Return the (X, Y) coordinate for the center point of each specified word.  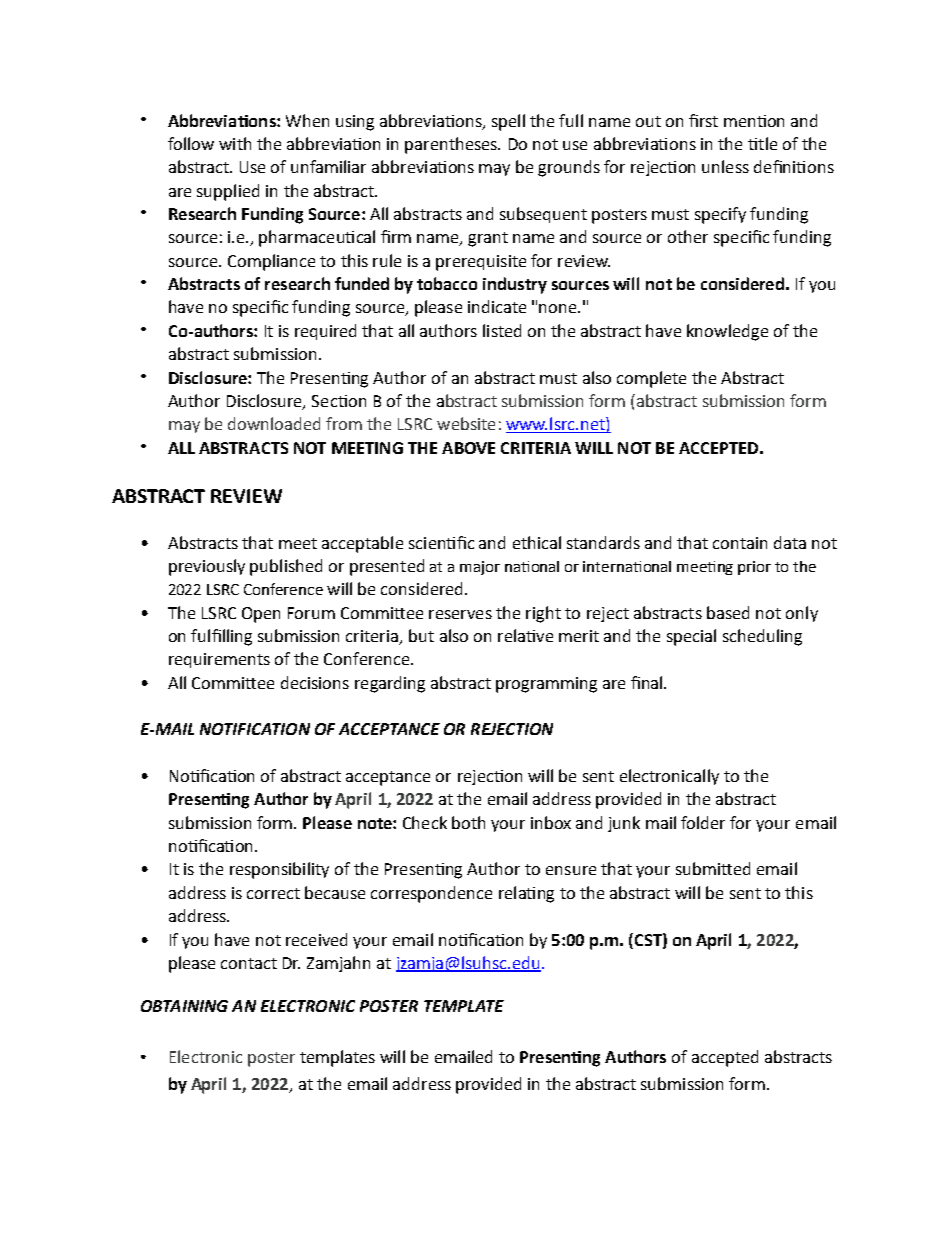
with (235, 143)
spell (508, 122)
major (480, 568)
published (286, 567)
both (468, 822)
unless (725, 166)
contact (249, 963)
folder (703, 822)
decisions (315, 682)
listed (502, 330)
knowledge (727, 332)
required (325, 332)
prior (754, 568)
